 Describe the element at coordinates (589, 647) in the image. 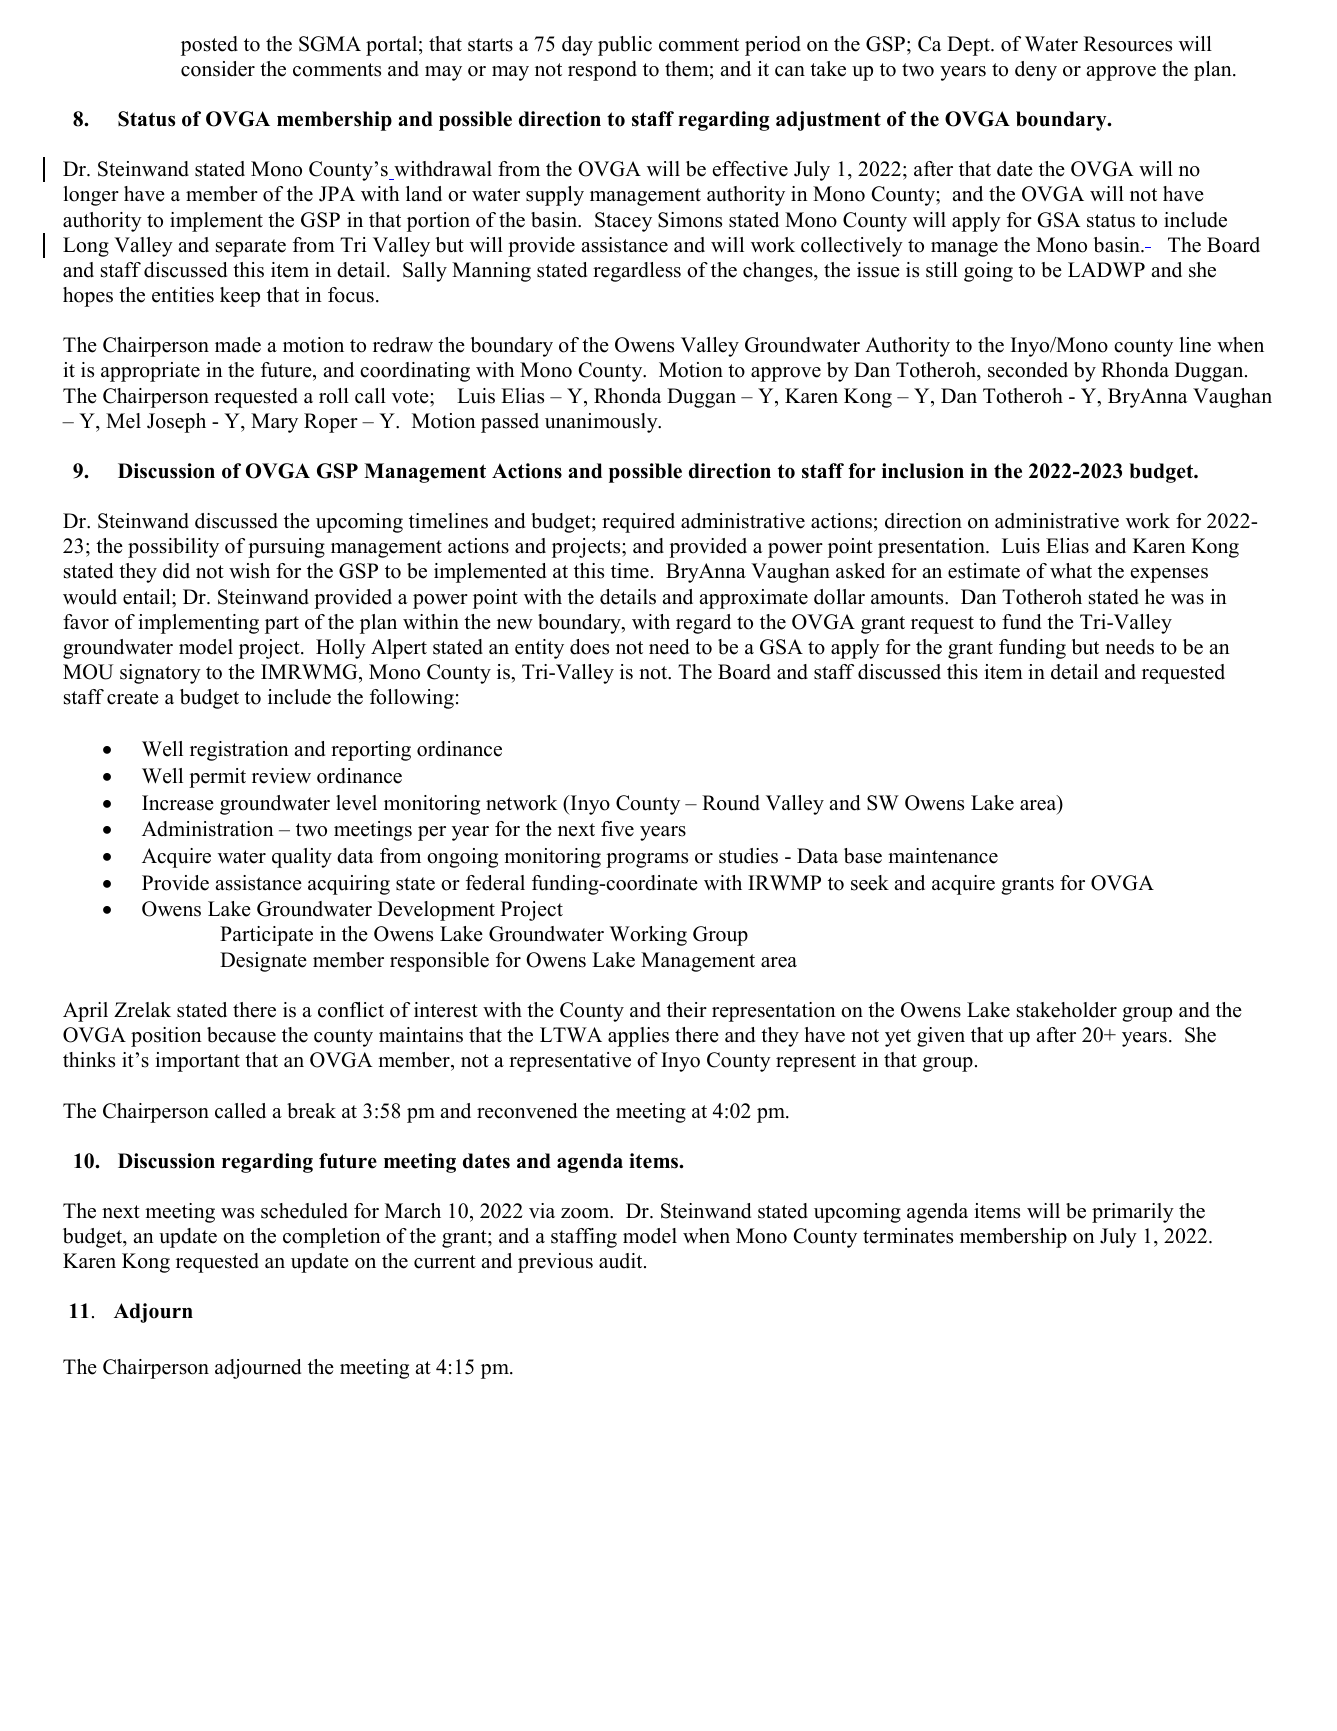

I see `does` at that location.
